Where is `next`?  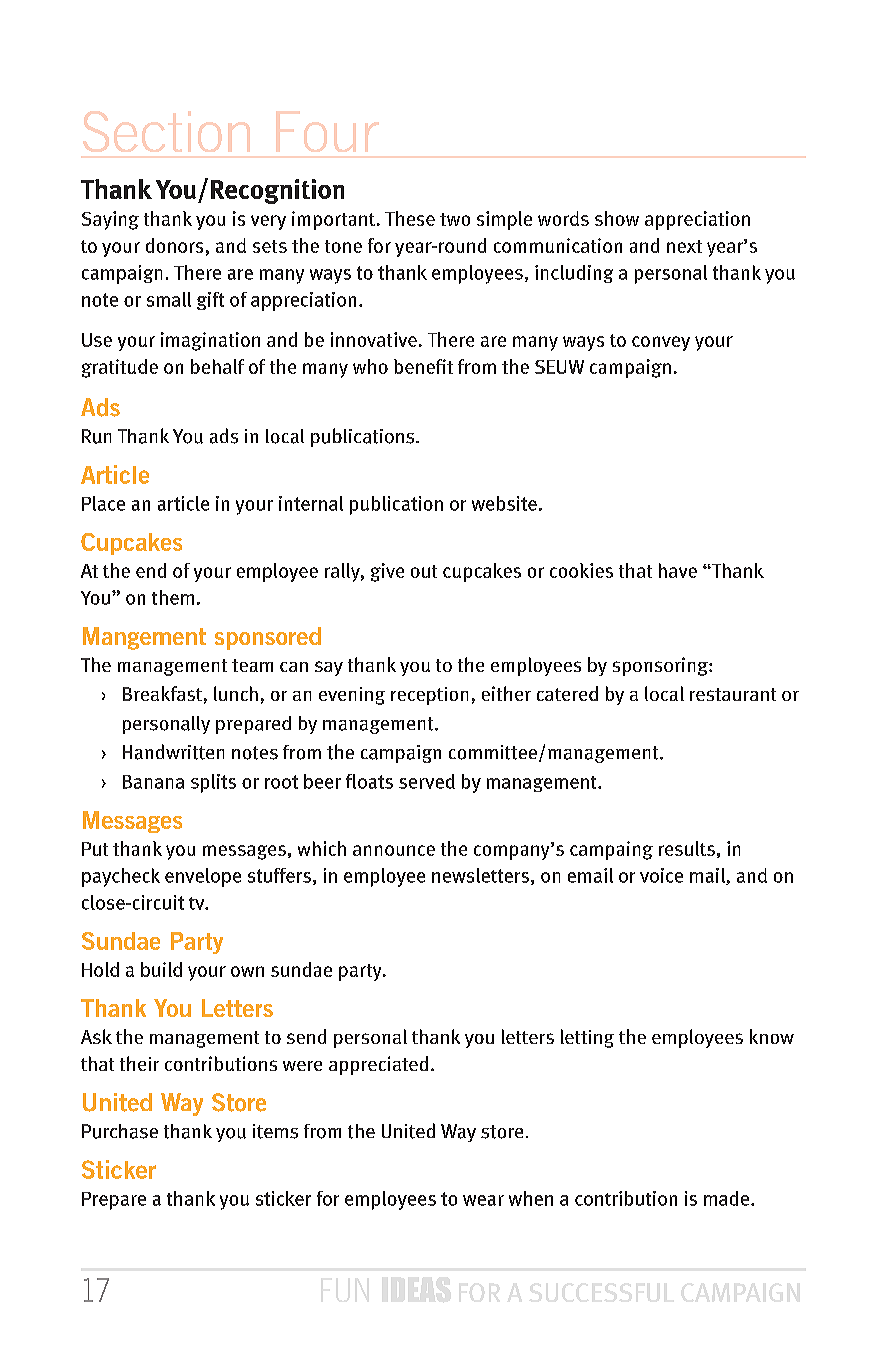 next is located at coordinates (684, 246).
